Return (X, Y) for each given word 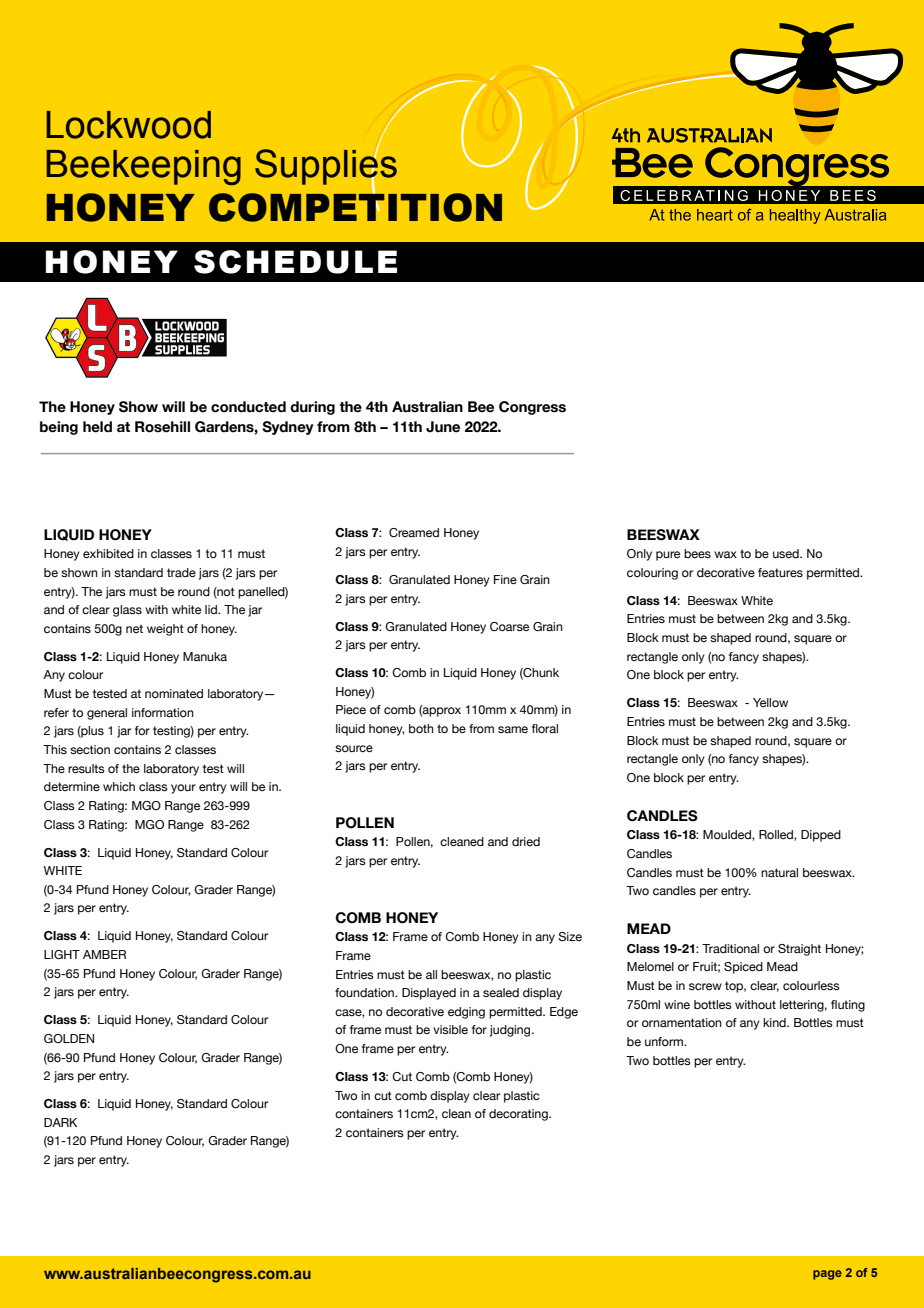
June (443, 427)
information (163, 712)
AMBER (104, 954)
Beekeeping (143, 167)
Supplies (326, 167)
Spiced (743, 968)
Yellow (770, 702)
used (787, 553)
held (97, 427)
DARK (60, 1122)
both (421, 728)
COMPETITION (355, 206)
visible (450, 1029)
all (431, 974)
